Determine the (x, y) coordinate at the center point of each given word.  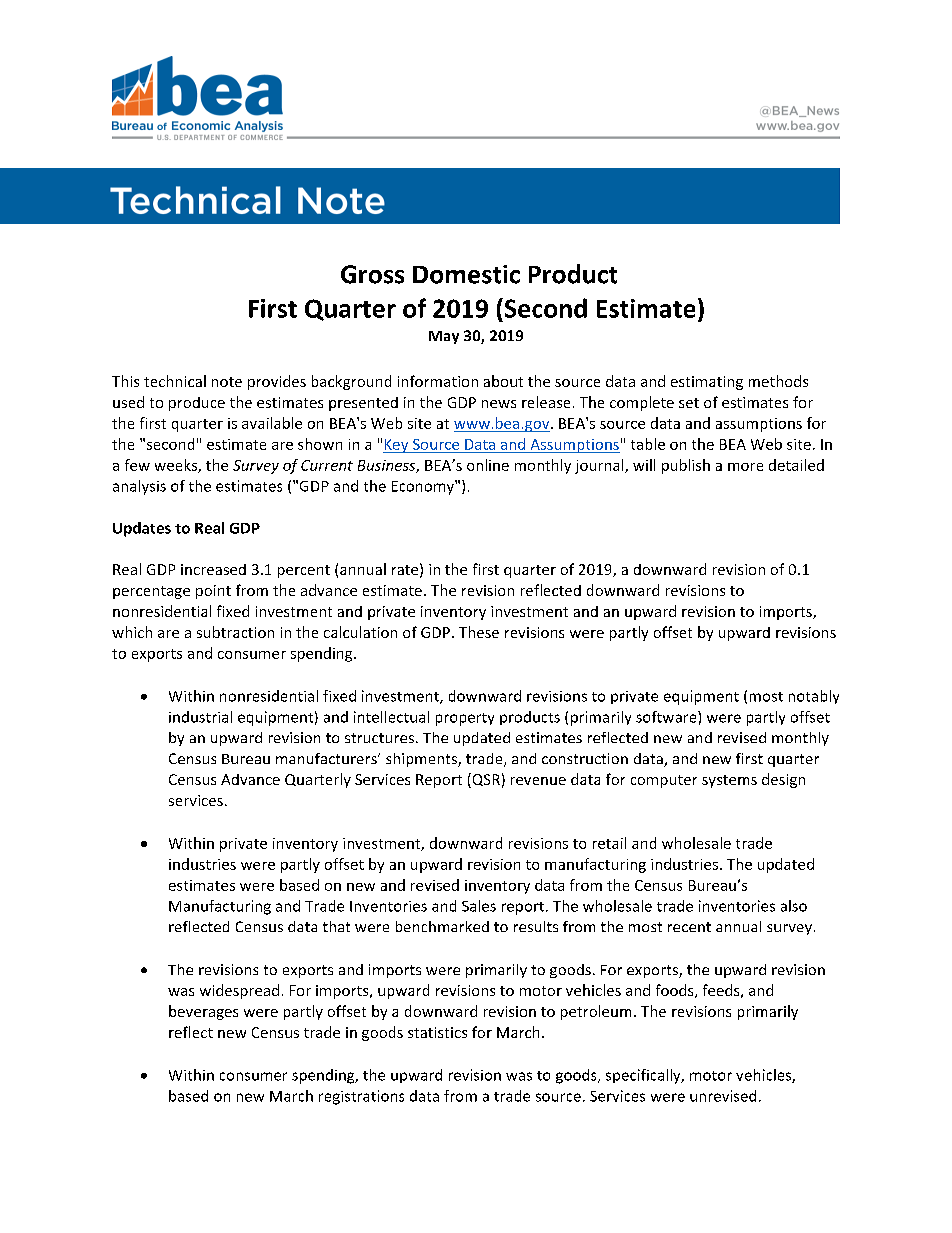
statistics (437, 1032)
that (336, 926)
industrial (200, 717)
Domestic (466, 274)
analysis (139, 487)
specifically (644, 1076)
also (794, 906)
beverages (203, 1012)
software (667, 717)
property (465, 719)
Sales (479, 906)
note (227, 382)
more (745, 467)
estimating (707, 383)
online (488, 465)
